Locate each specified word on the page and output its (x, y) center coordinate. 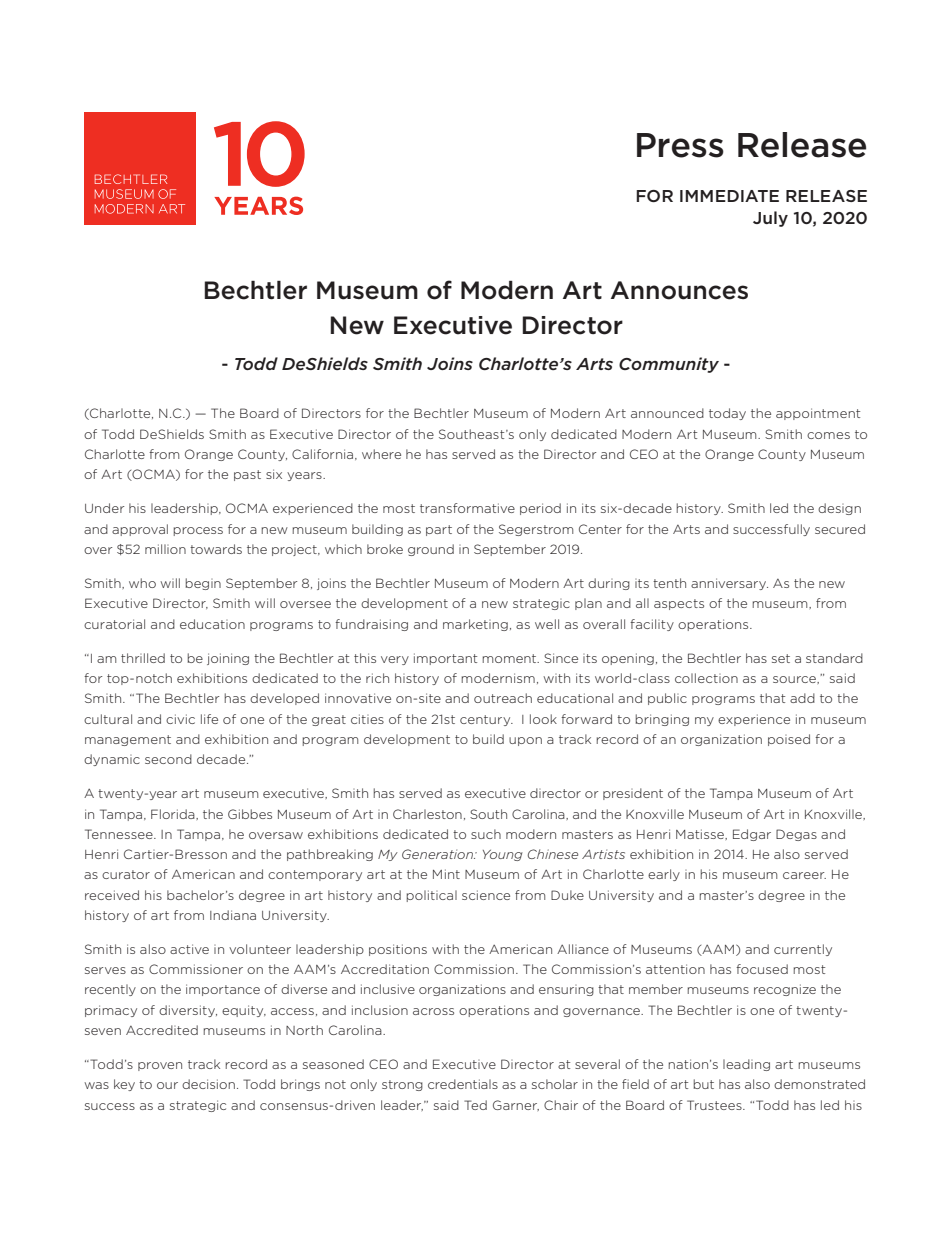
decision (208, 1084)
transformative (467, 508)
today (727, 414)
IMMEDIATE (729, 196)
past (247, 475)
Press (680, 145)
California (324, 454)
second (168, 759)
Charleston (427, 814)
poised (789, 740)
